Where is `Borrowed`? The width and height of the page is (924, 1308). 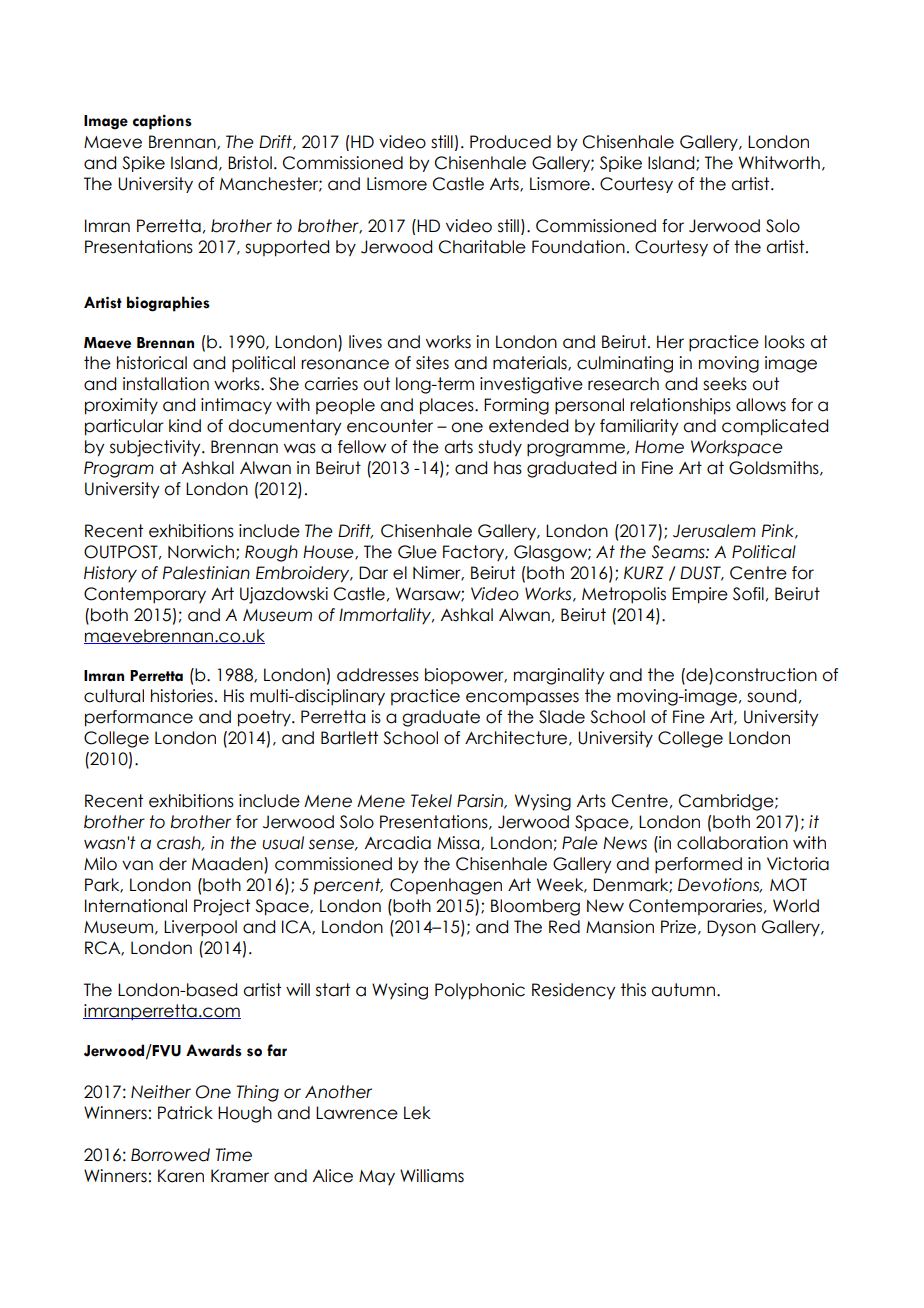
Borrowed is located at coordinates (170, 1155).
